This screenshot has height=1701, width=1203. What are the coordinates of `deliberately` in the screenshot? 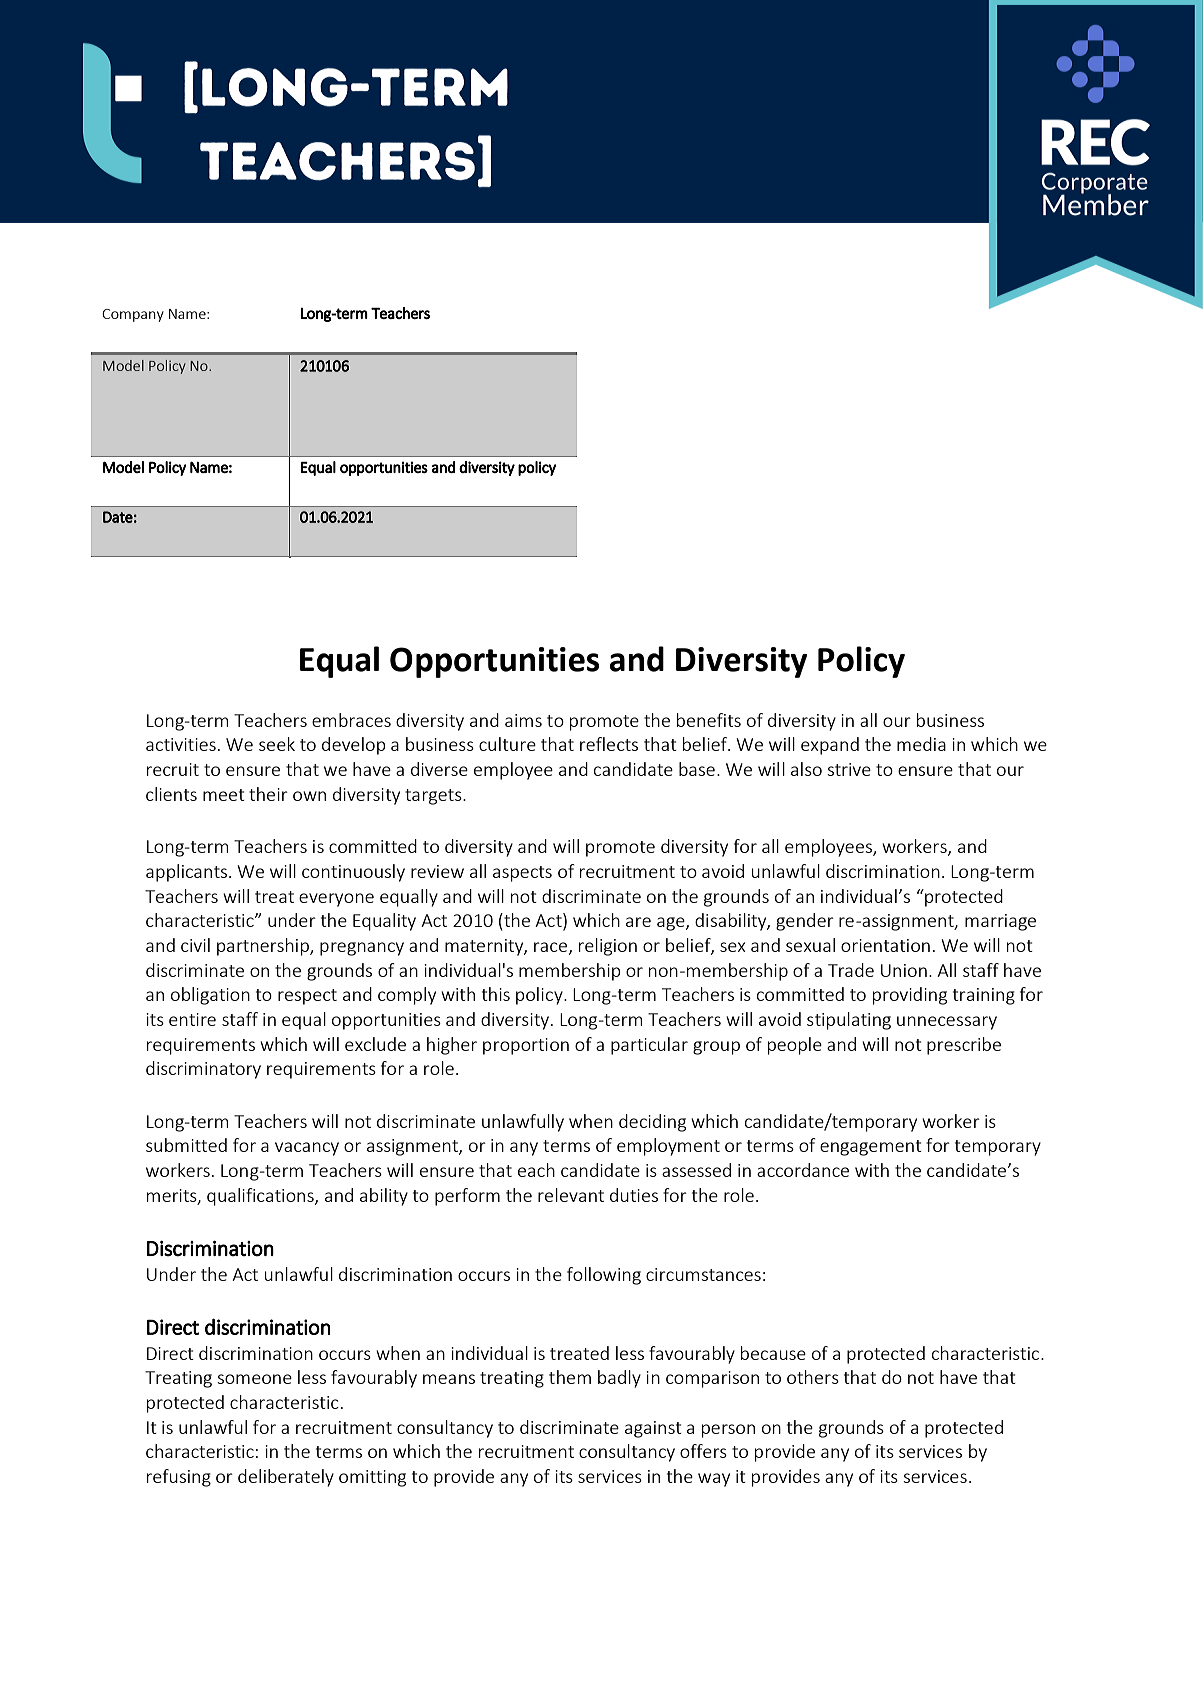 It's located at (286, 1478).
